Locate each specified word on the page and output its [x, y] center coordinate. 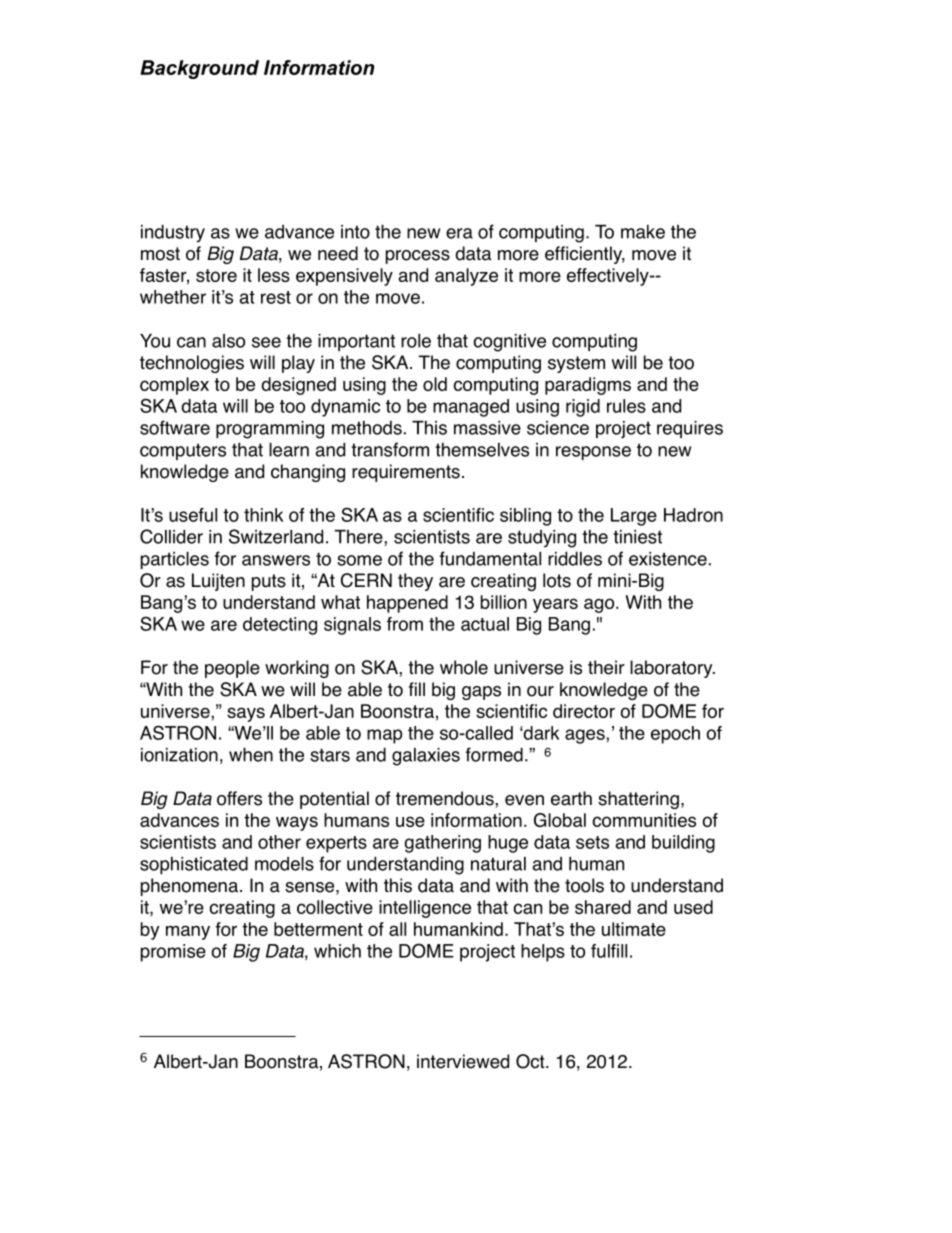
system [576, 364]
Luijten [218, 582]
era [459, 233]
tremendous [446, 798]
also [228, 341]
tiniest [637, 537]
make [643, 232]
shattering [638, 800]
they [415, 582]
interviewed [463, 1061]
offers [239, 798]
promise [173, 953]
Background [199, 69]
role [416, 341]
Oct [531, 1061]
